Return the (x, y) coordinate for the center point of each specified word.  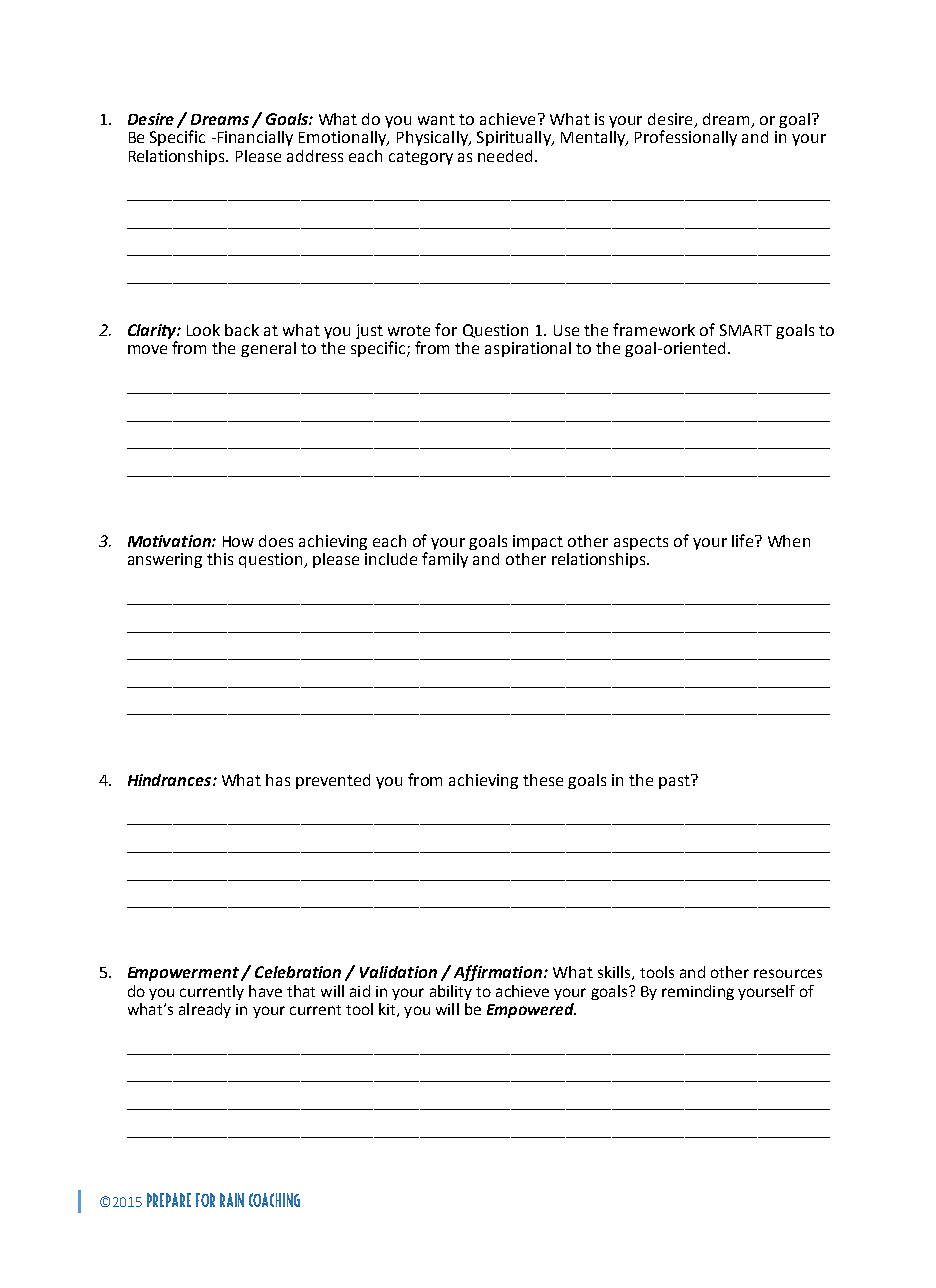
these (543, 780)
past (675, 781)
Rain (232, 1200)
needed (505, 156)
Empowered (531, 1010)
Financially (254, 138)
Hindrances (171, 780)
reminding (698, 992)
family (445, 560)
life (742, 540)
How (238, 541)
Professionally (686, 138)
